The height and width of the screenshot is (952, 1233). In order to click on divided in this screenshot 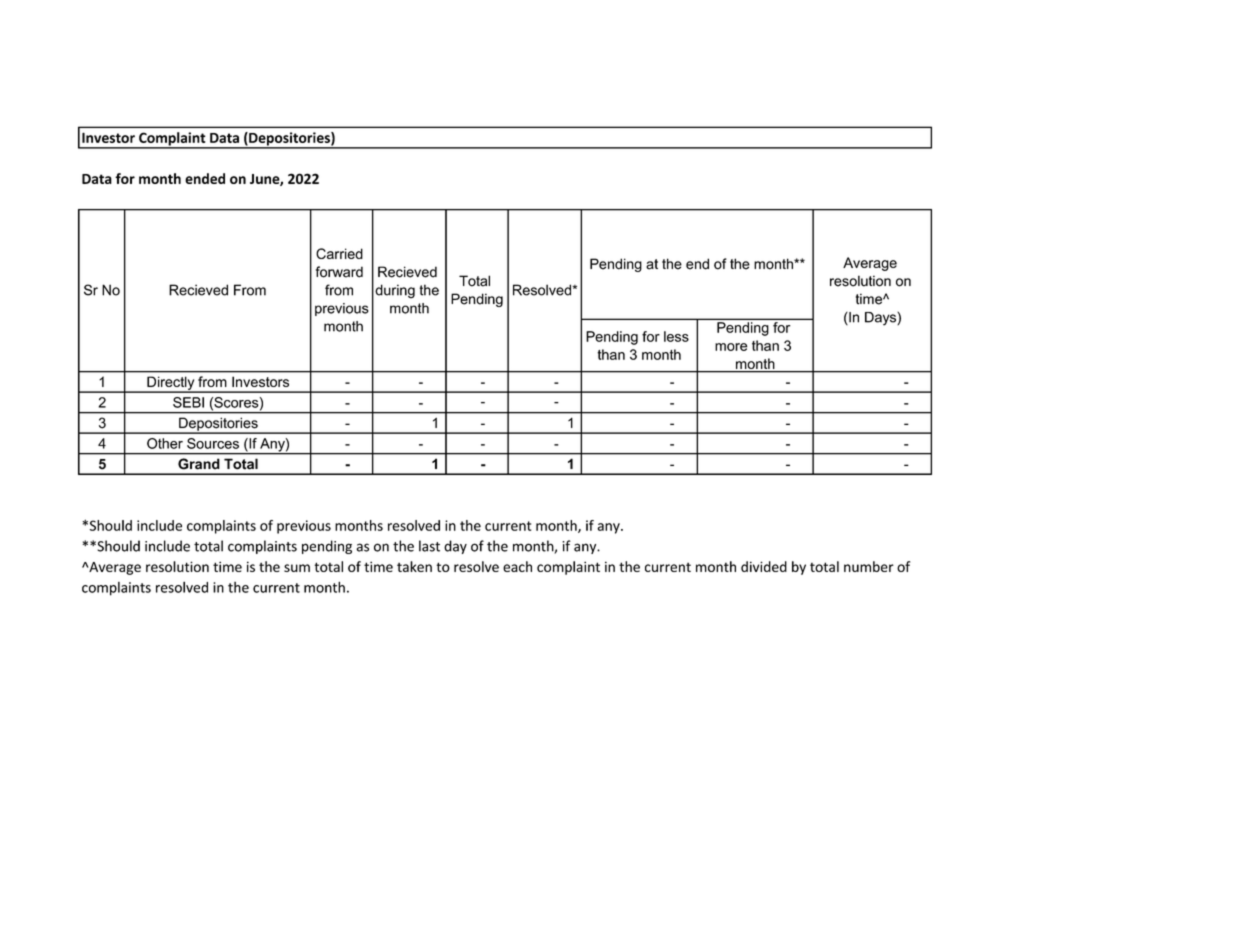, I will do `click(764, 566)`.
